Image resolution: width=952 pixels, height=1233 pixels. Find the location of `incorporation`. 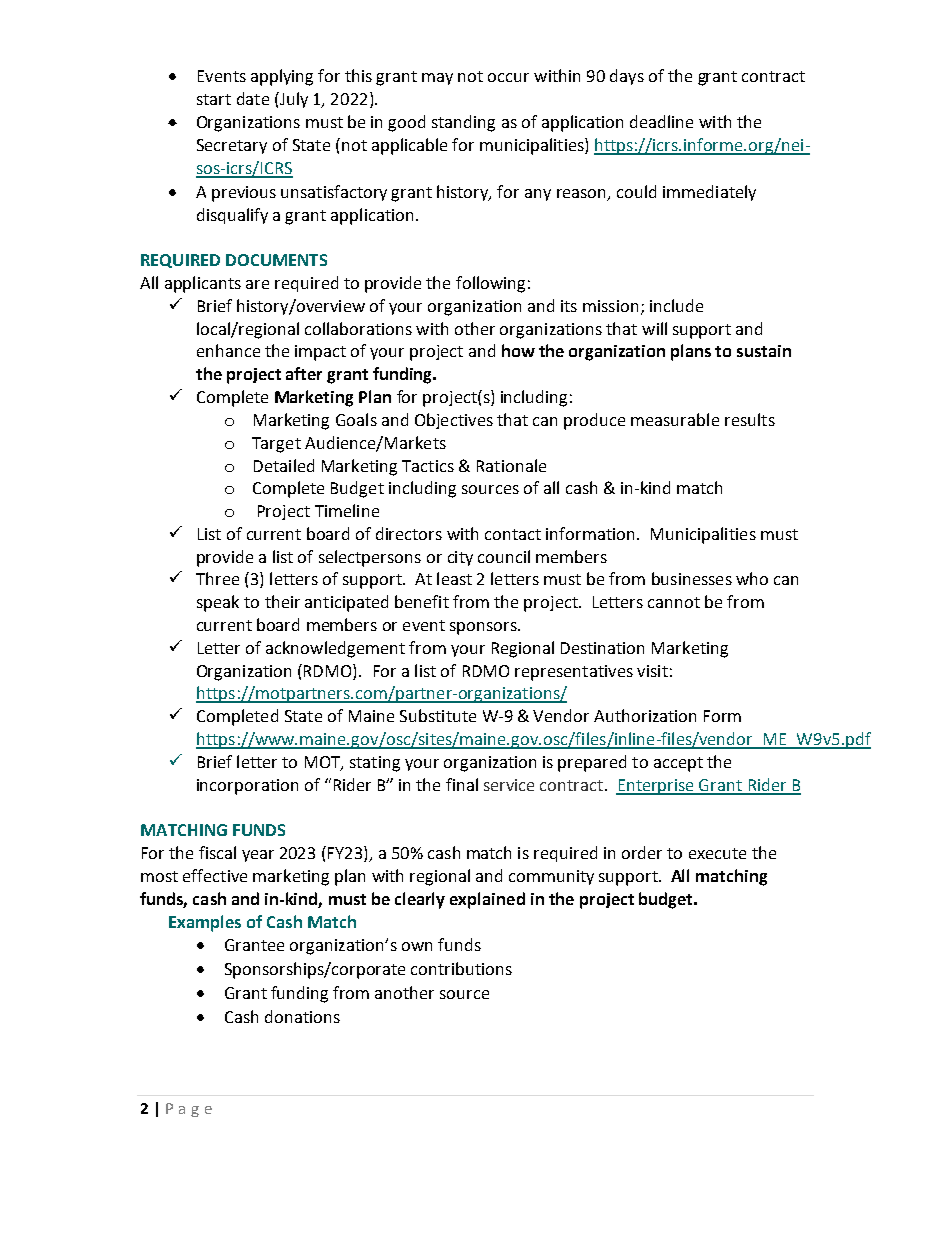

incorporation is located at coordinates (247, 787).
